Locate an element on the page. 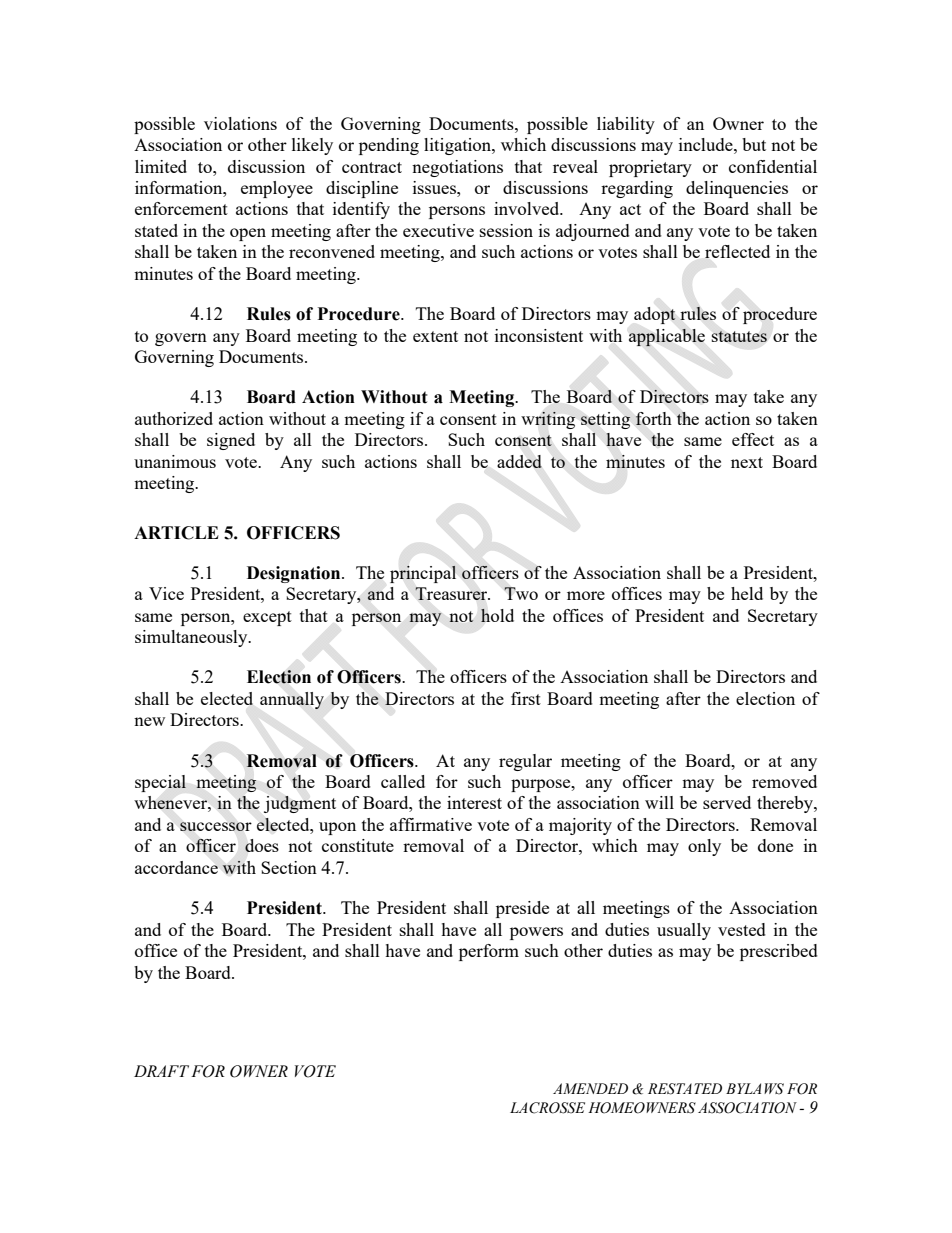 This document has width=952, height=1233. only is located at coordinates (704, 847).
